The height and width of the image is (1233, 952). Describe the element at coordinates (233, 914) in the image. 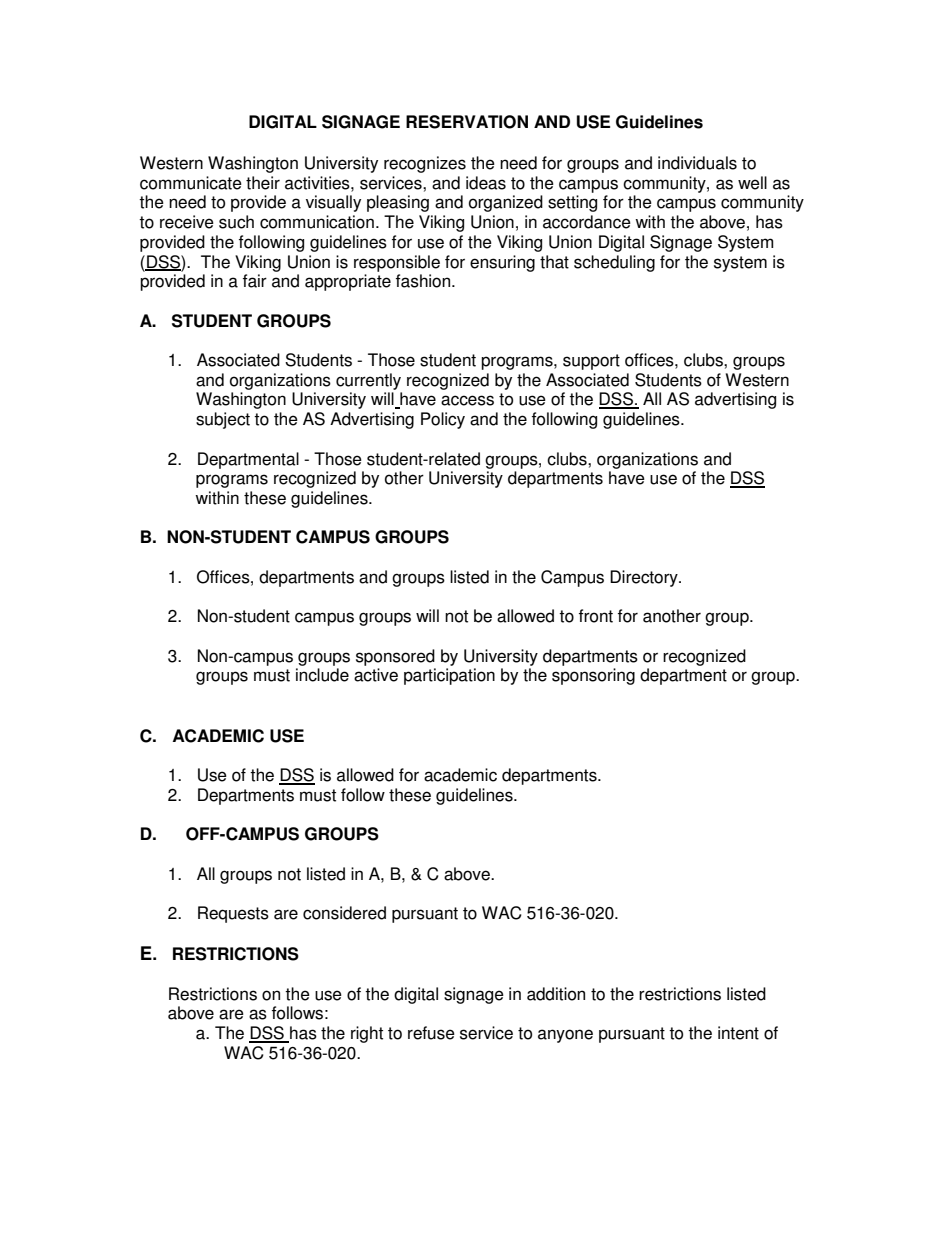

I see `Requests` at that location.
